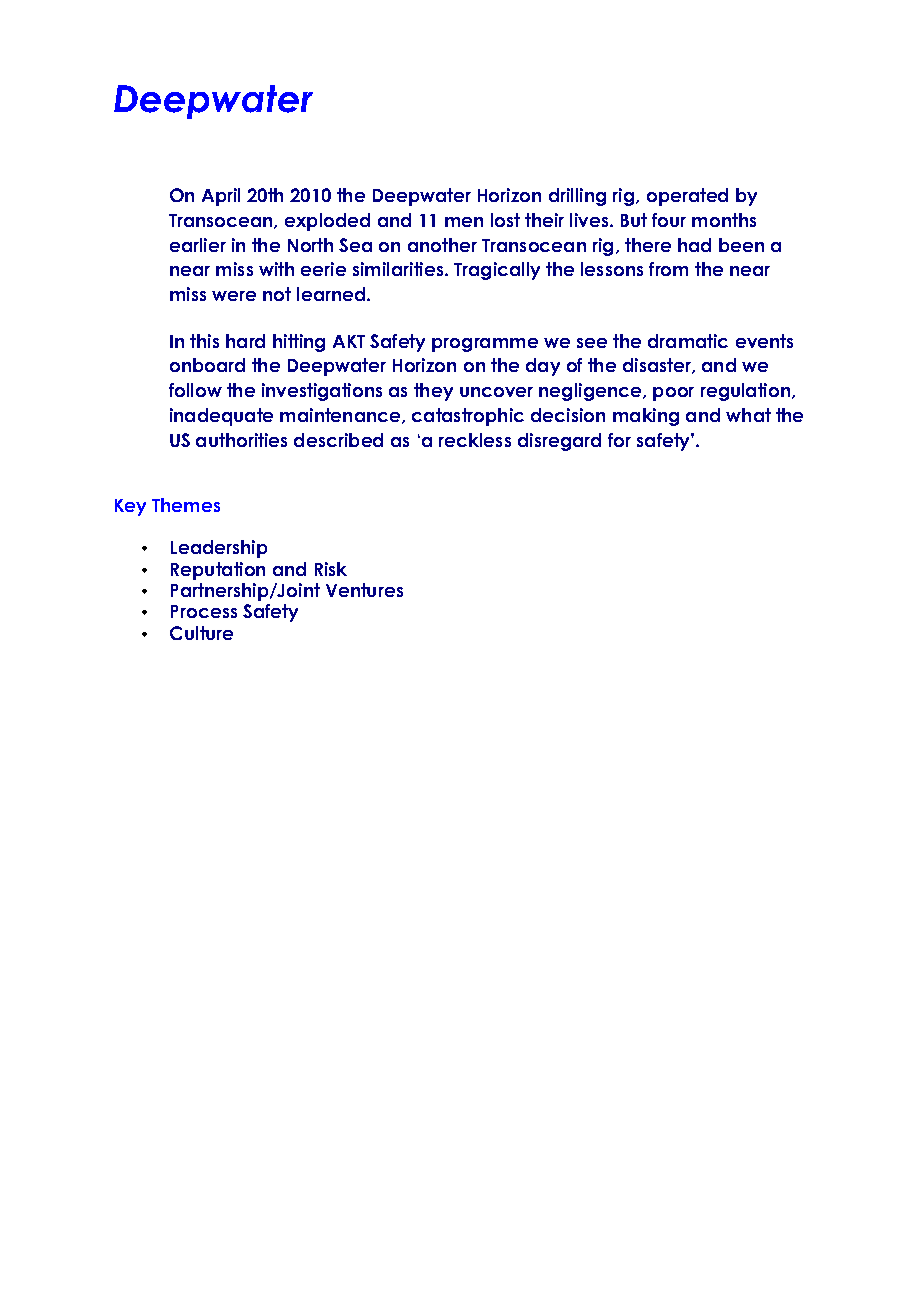 This screenshot has width=924, height=1308. I want to click on Ventures, so click(364, 590).
